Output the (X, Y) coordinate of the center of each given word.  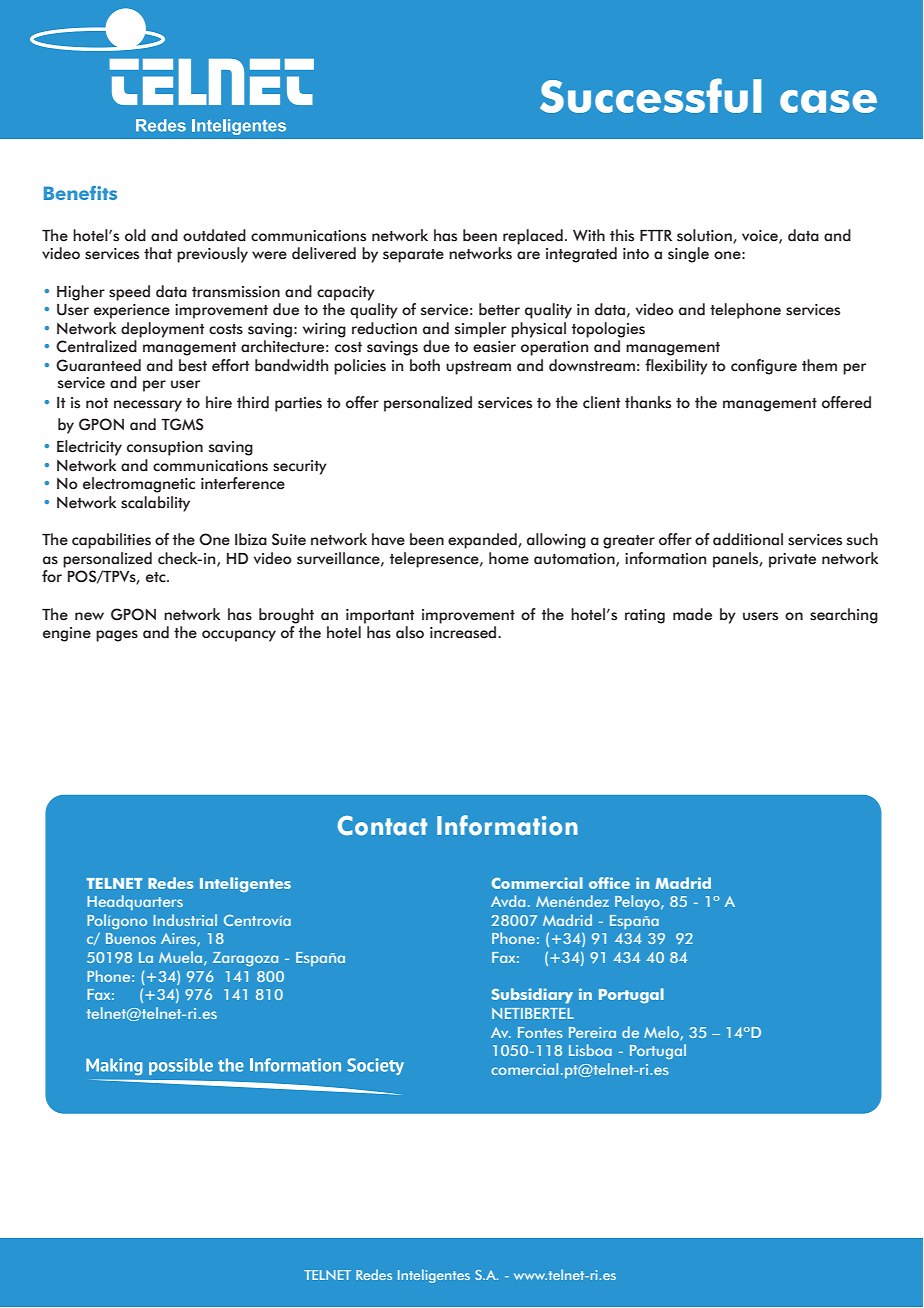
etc (157, 577)
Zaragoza (245, 959)
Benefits (80, 193)
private (792, 560)
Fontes (540, 1032)
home (509, 558)
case (828, 101)
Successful (650, 95)
